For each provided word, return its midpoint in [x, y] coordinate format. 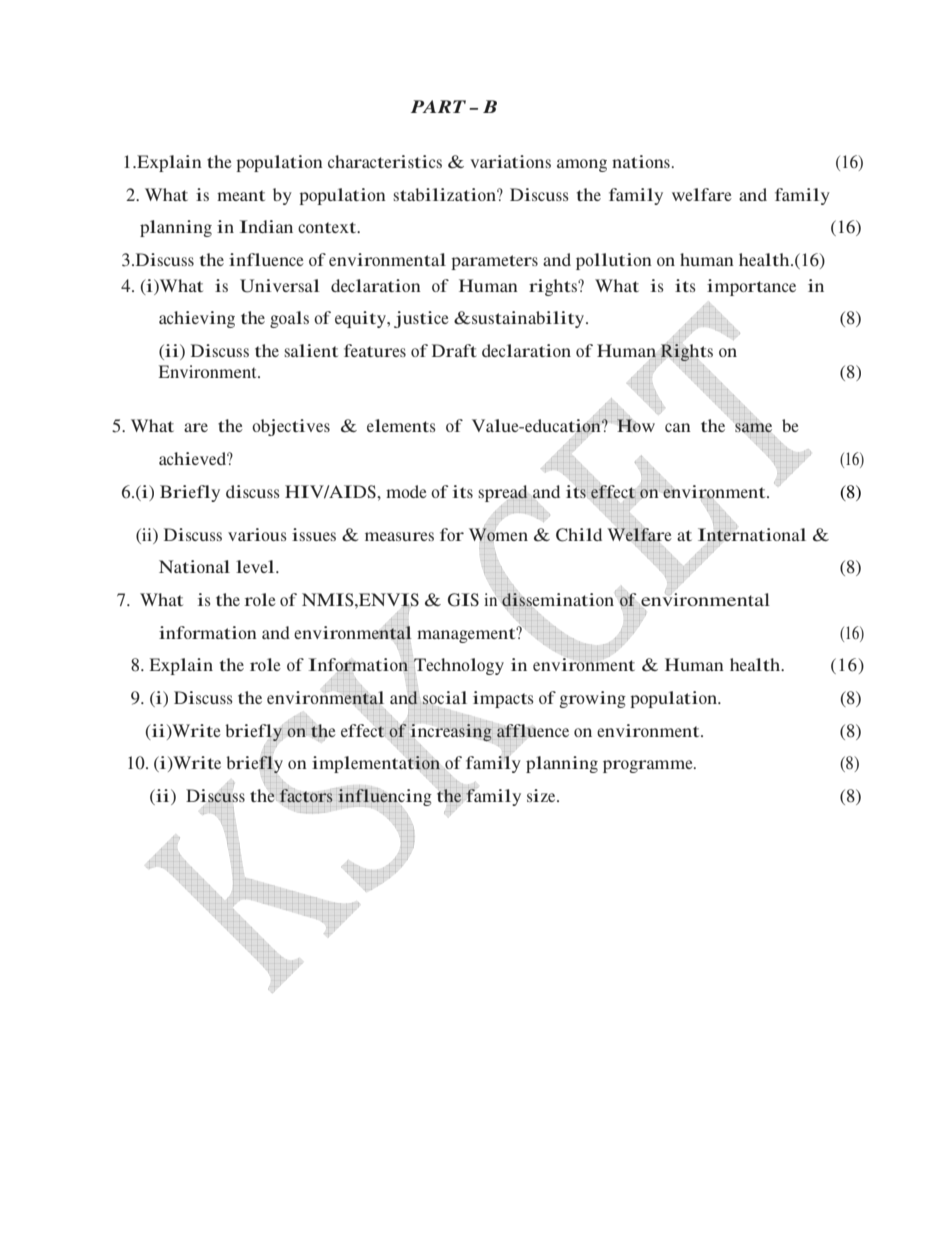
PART [438, 106]
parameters [494, 262]
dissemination [557, 601]
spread [503, 493]
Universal [280, 286]
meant [241, 195]
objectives [291, 427]
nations [641, 161]
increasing [451, 732]
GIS [463, 600]
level [256, 566]
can [678, 427]
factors [306, 795]
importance [751, 287]
